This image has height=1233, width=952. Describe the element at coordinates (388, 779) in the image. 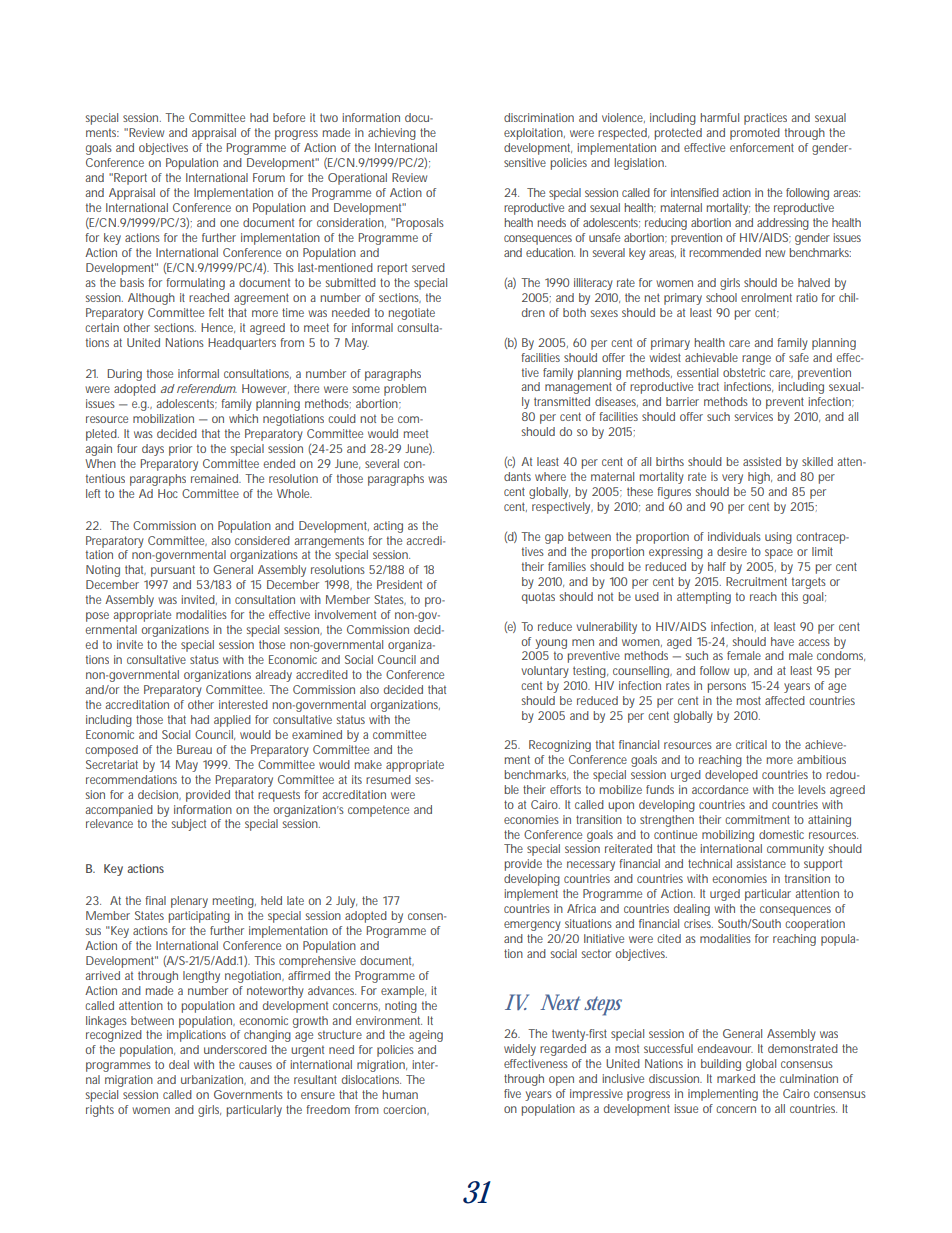

I see `resumed` at that location.
